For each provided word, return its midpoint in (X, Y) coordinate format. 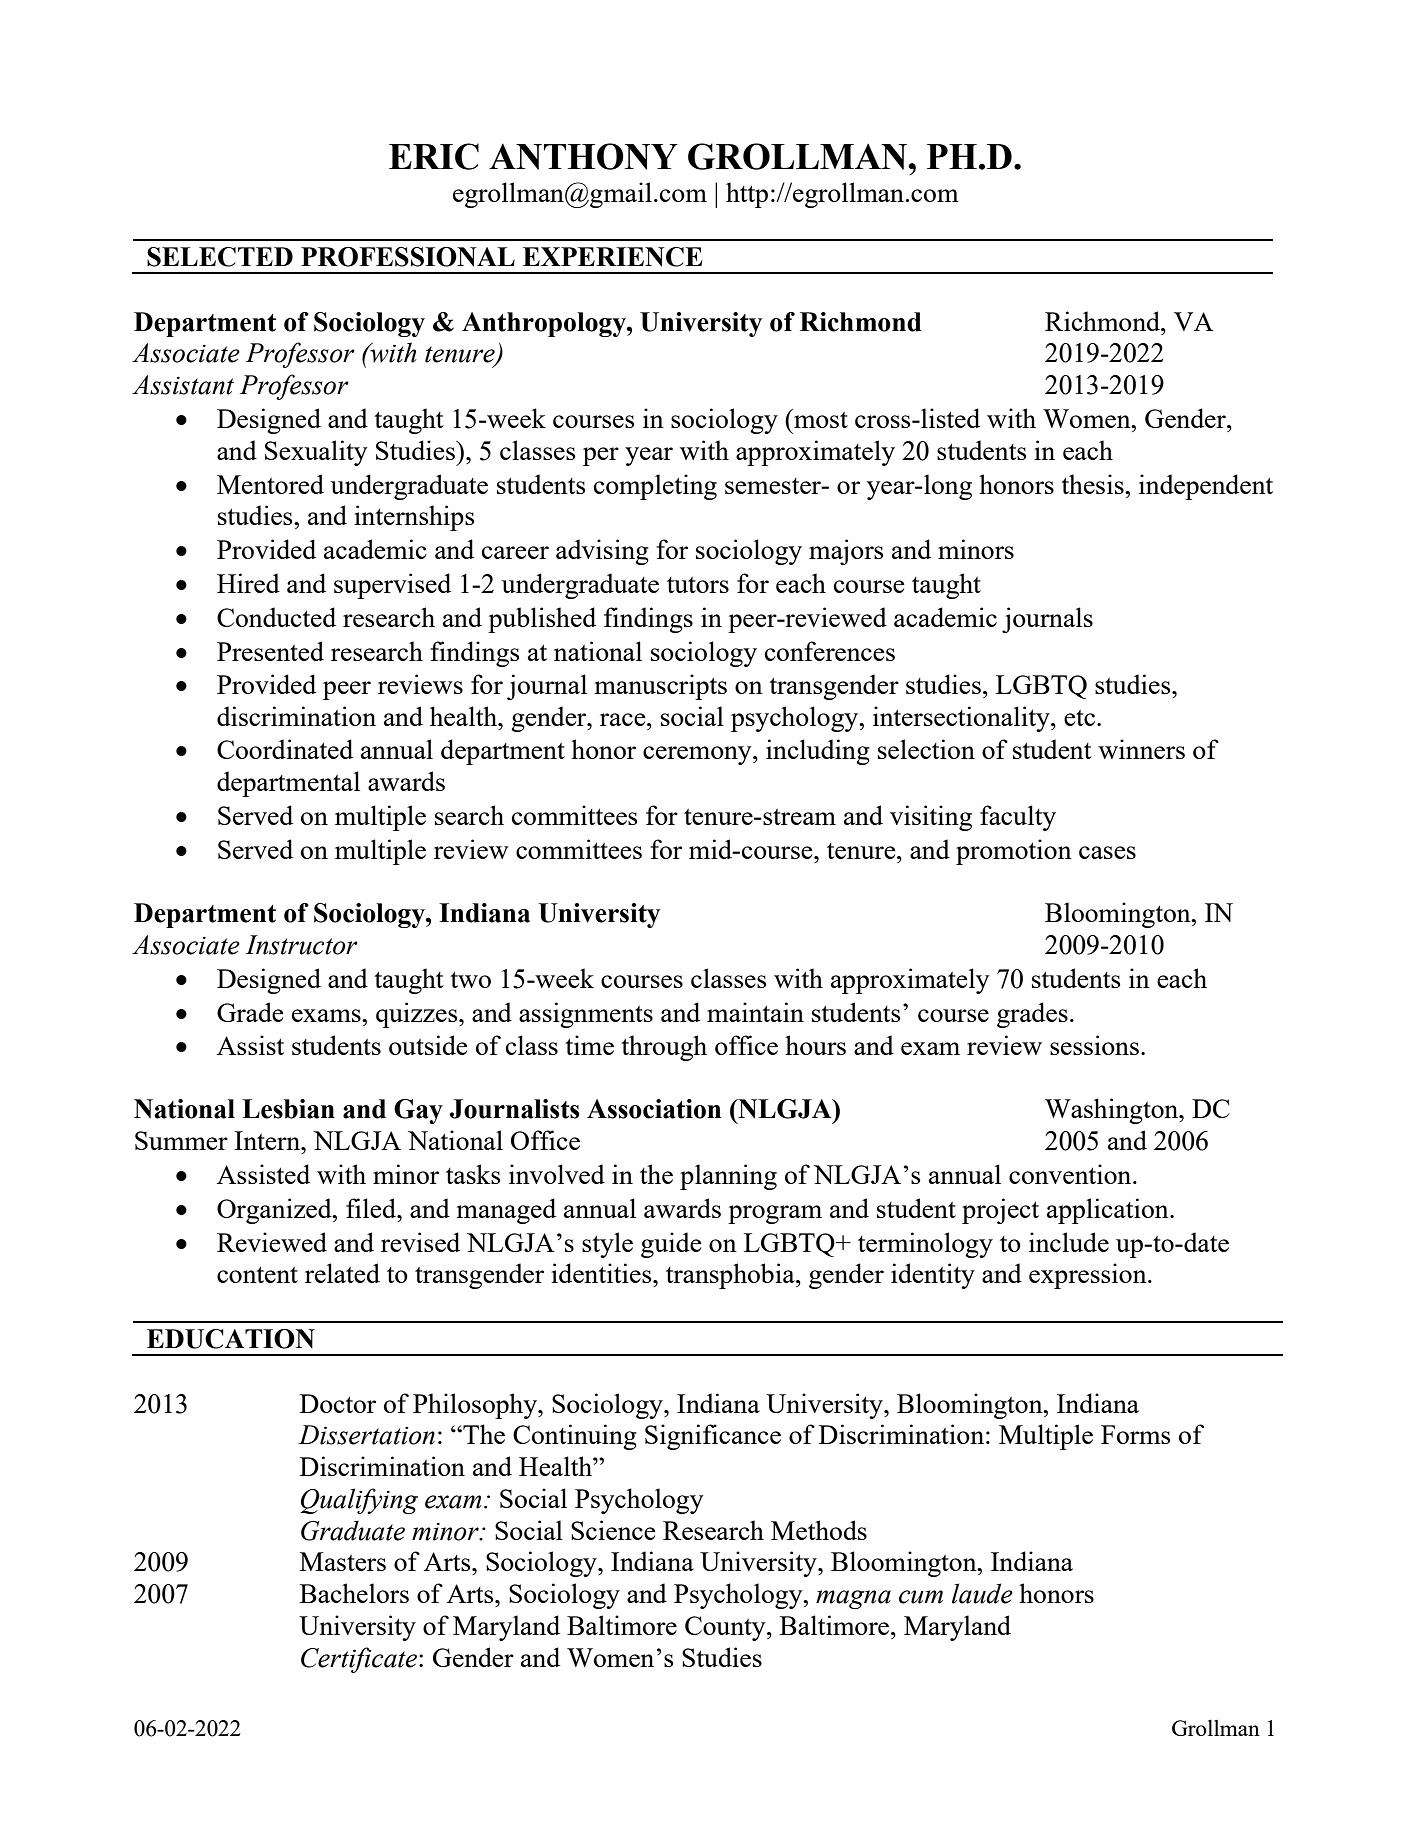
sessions (1094, 1045)
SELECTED (220, 257)
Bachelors (354, 1593)
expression (1089, 1276)
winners (1141, 749)
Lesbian (288, 1109)
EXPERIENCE (612, 257)
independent (1206, 487)
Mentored (270, 484)
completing (655, 487)
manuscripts (661, 687)
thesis (1093, 484)
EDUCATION (231, 1339)
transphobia (731, 1276)
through (664, 1048)
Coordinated (285, 749)
